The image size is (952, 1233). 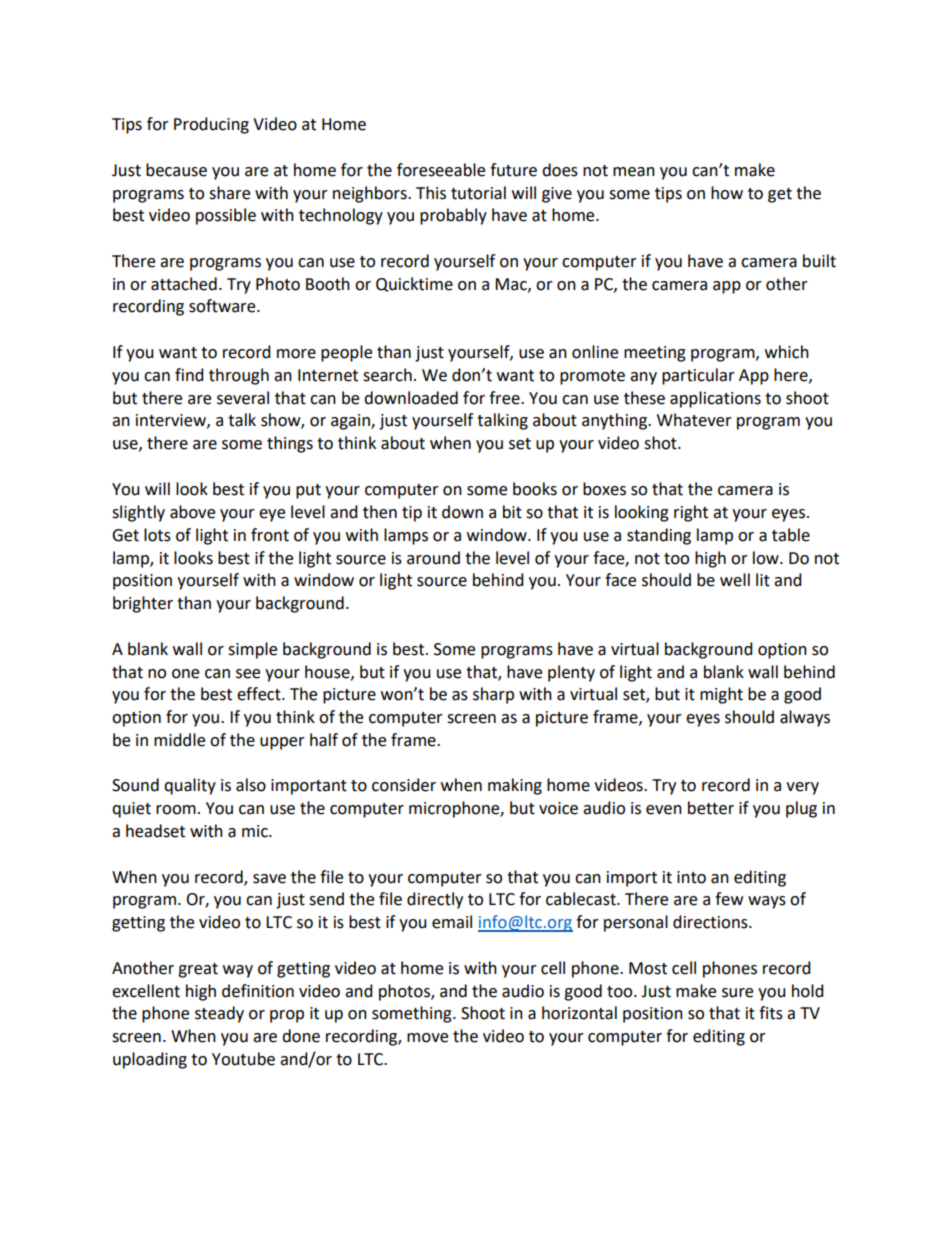 I want to click on Producing, so click(x=211, y=125).
